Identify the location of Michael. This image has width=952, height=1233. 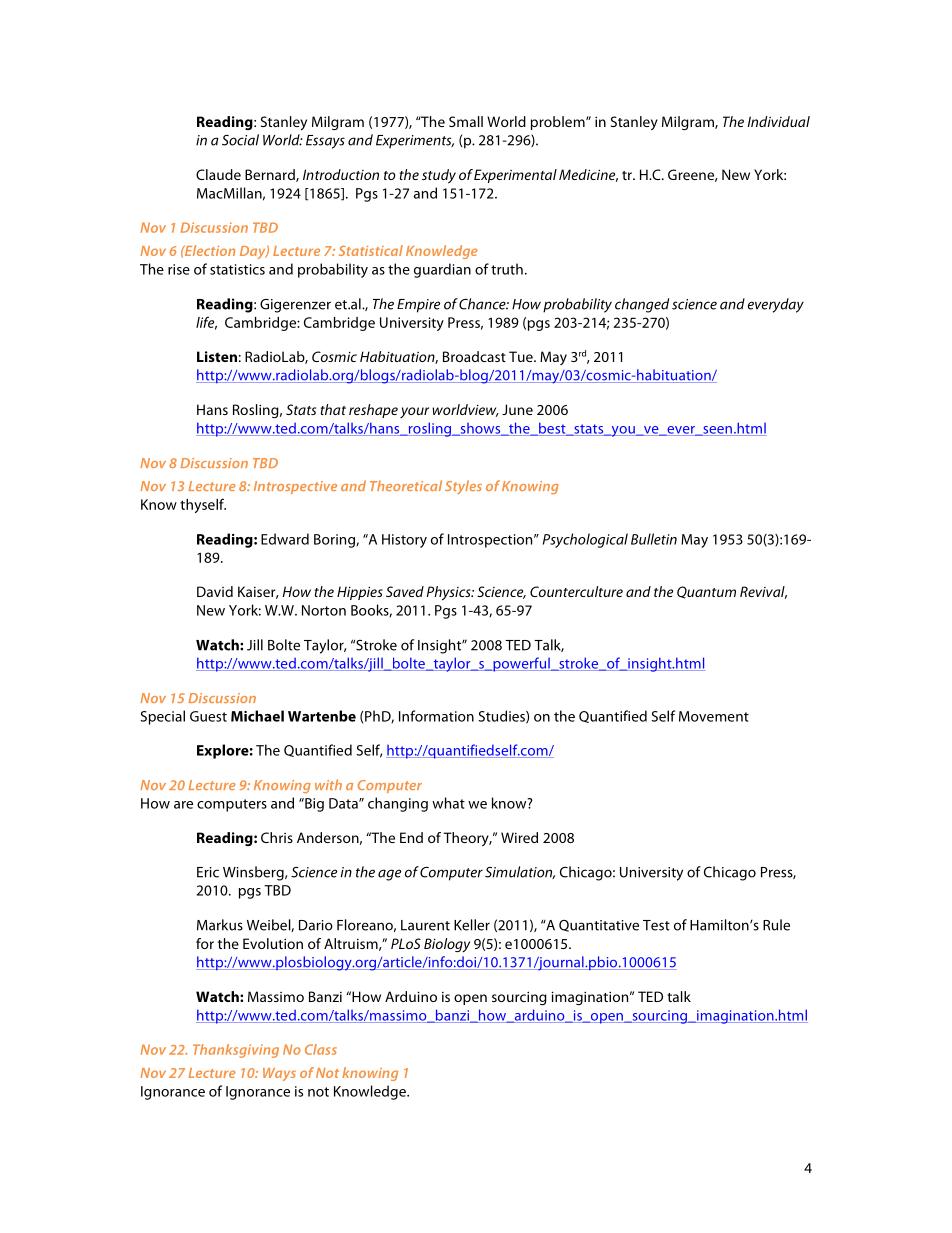
(257, 716).
